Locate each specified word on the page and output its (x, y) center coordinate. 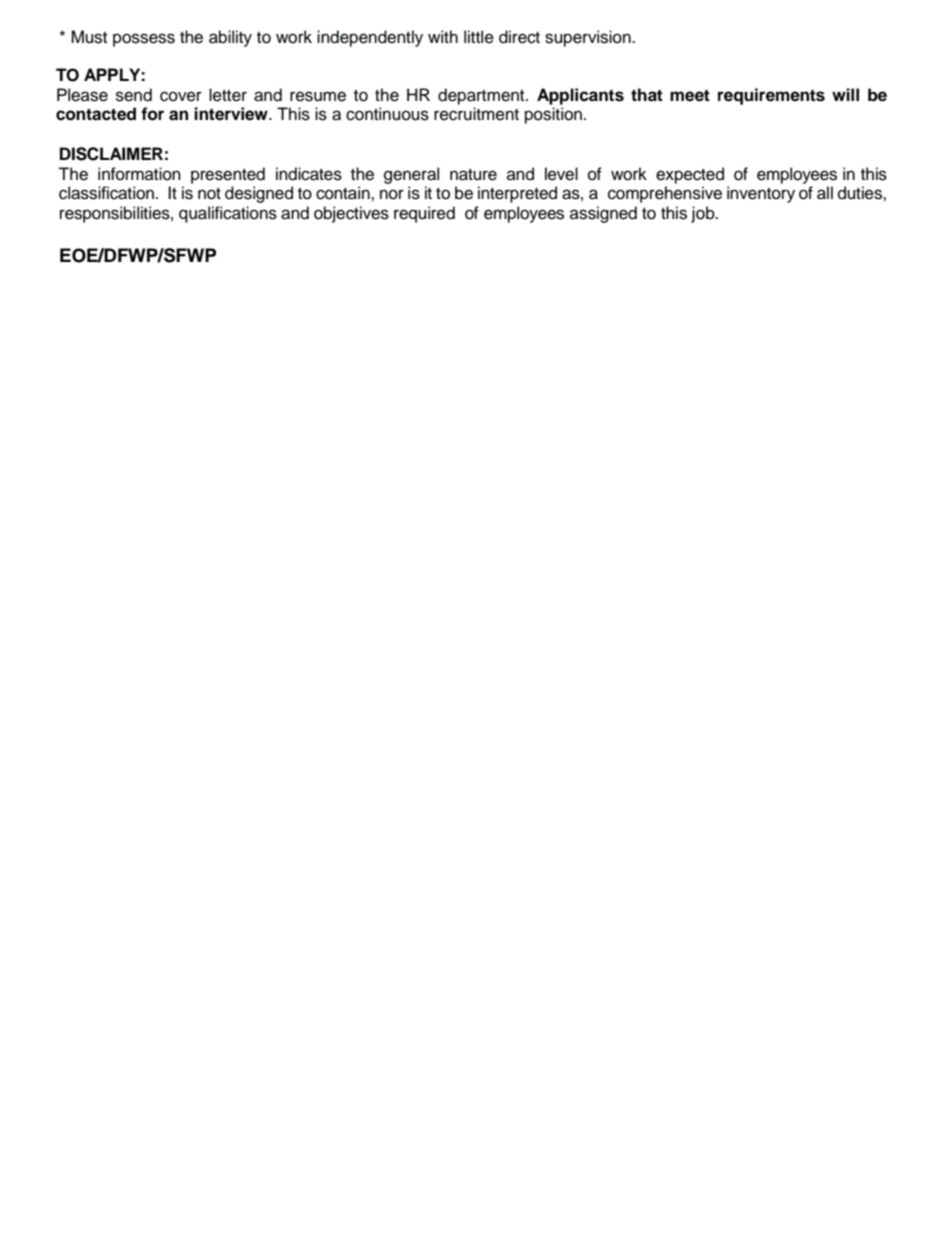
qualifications (228, 214)
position (553, 115)
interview (232, 114)
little (479, 37)
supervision (589, 38)
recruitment (476, 114)
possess (144, 40)
